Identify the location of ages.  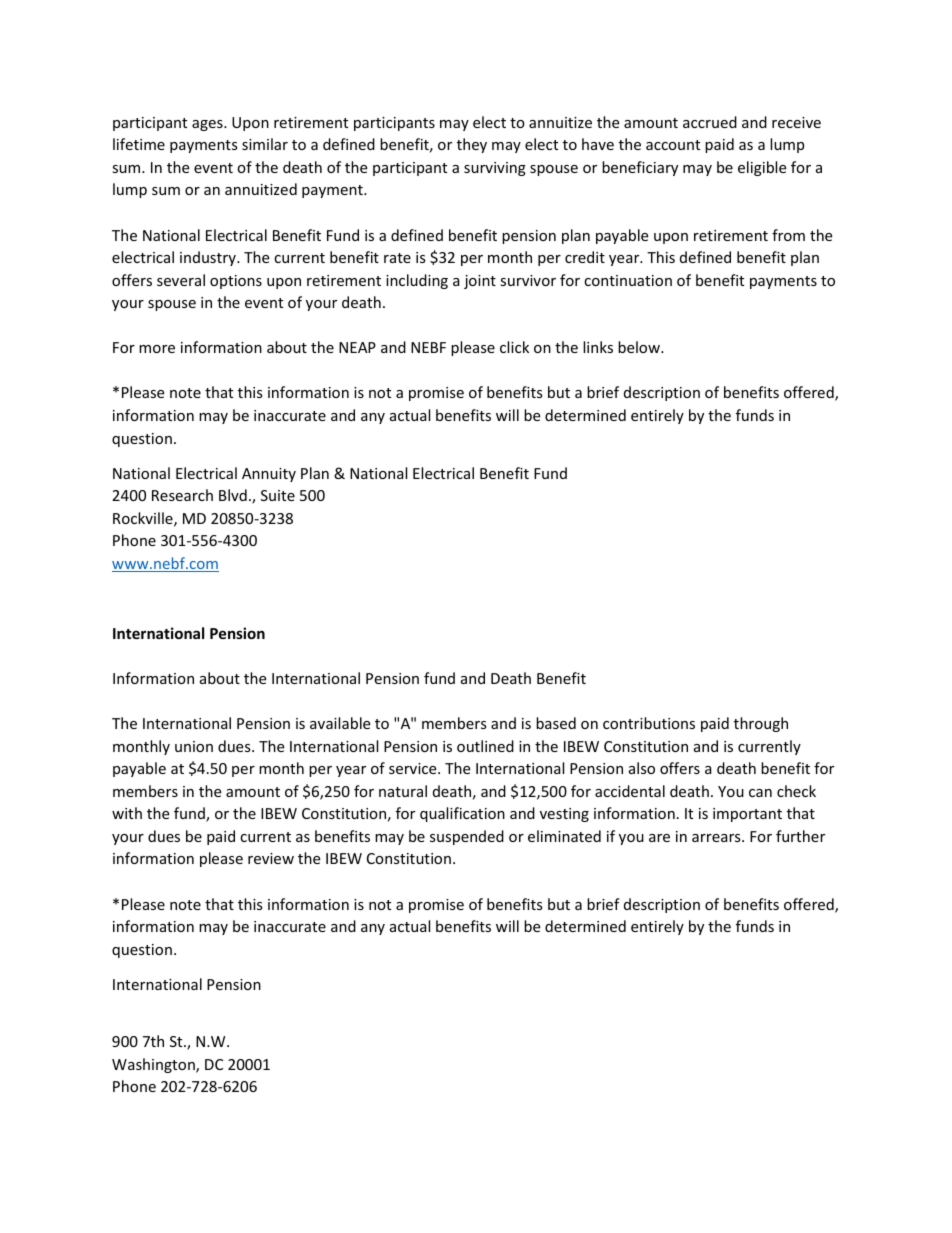
(208, 125).
